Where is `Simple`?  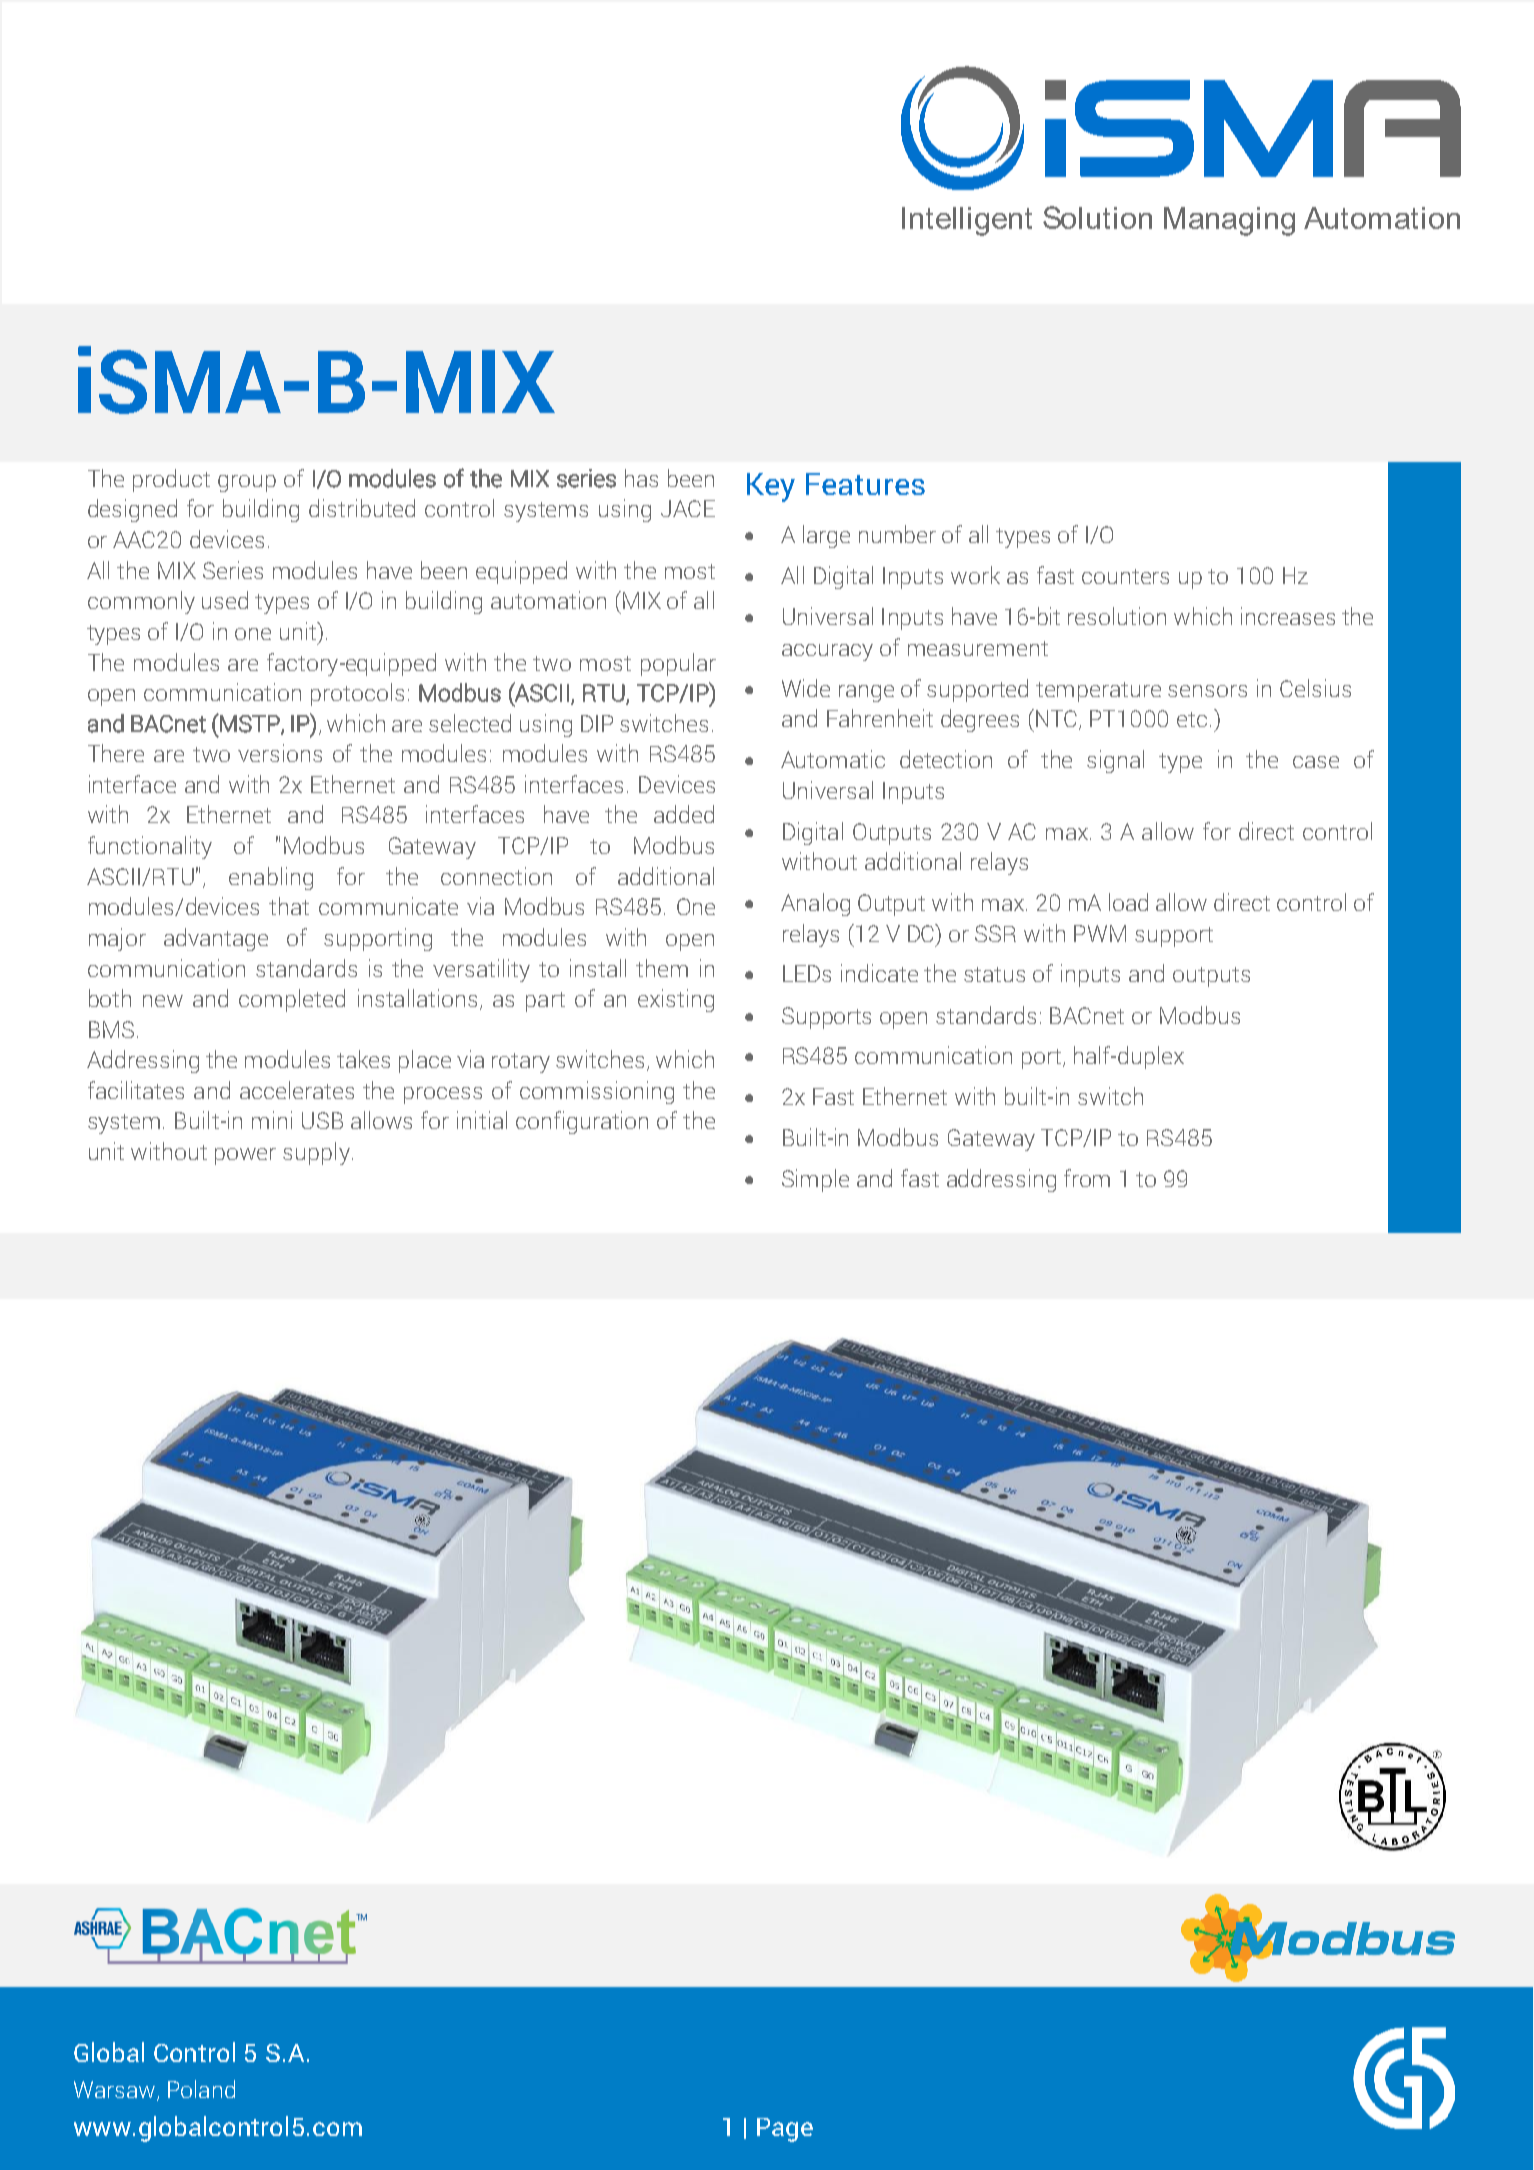 Simple is located at coordinates (815, 1180).
